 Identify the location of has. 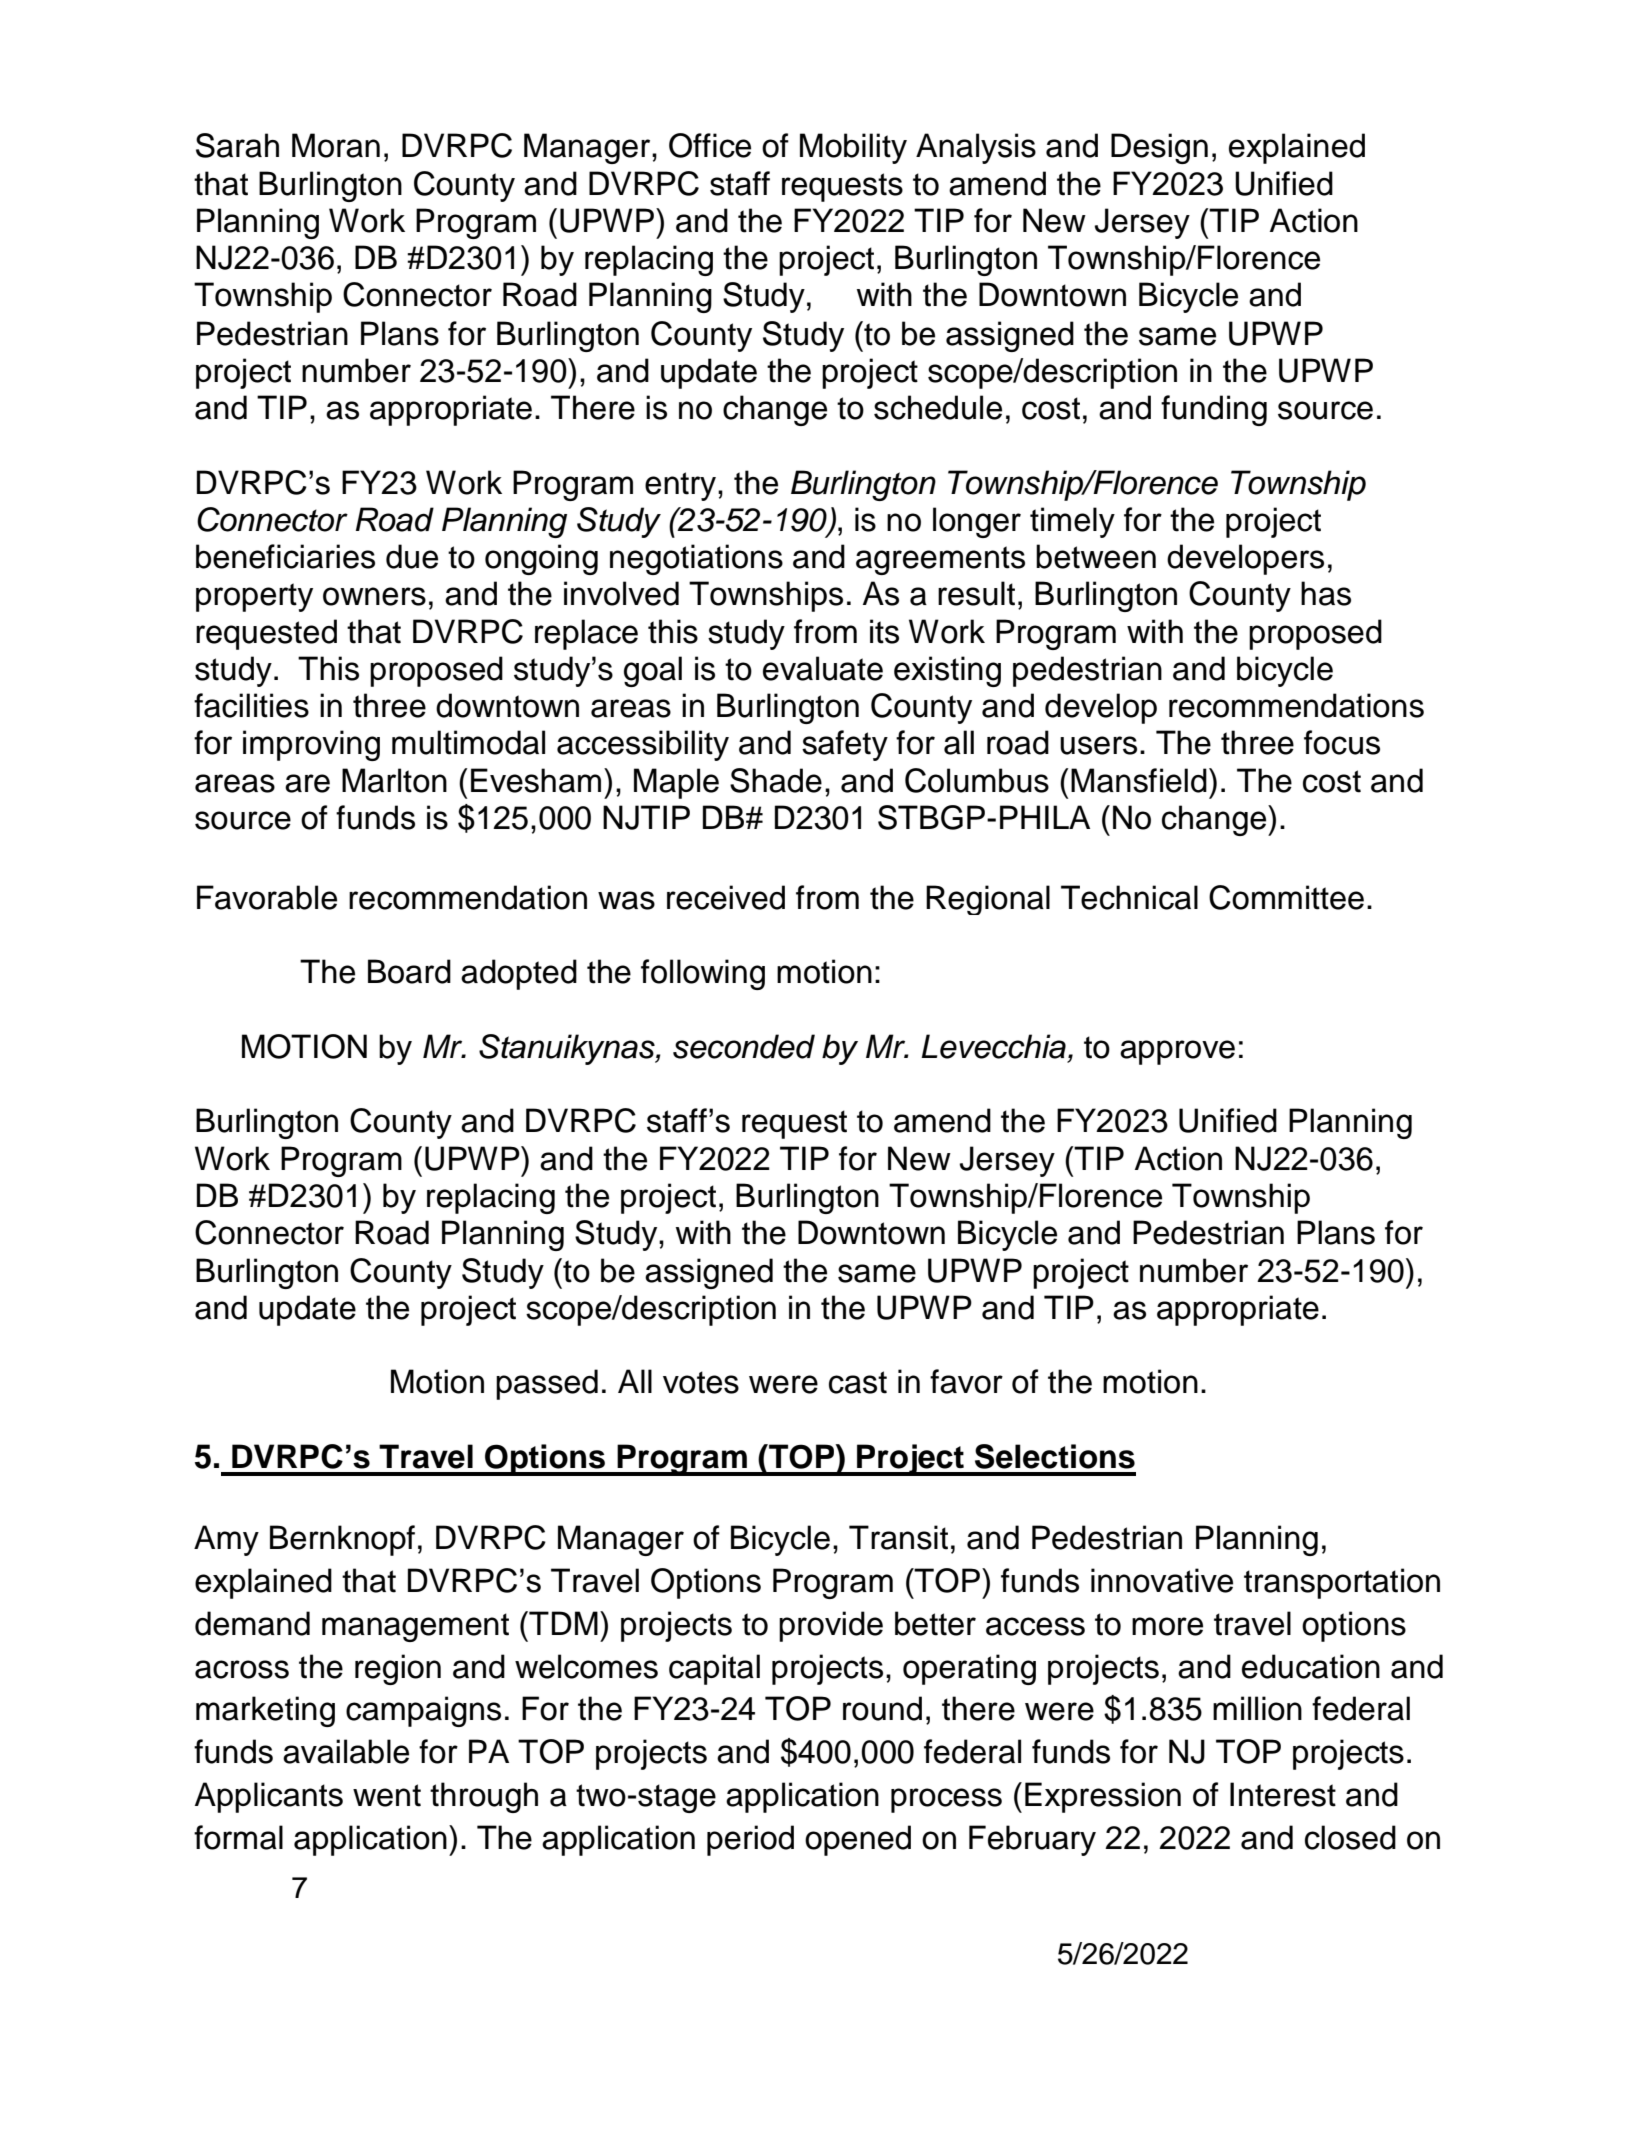
(1326, 593).
